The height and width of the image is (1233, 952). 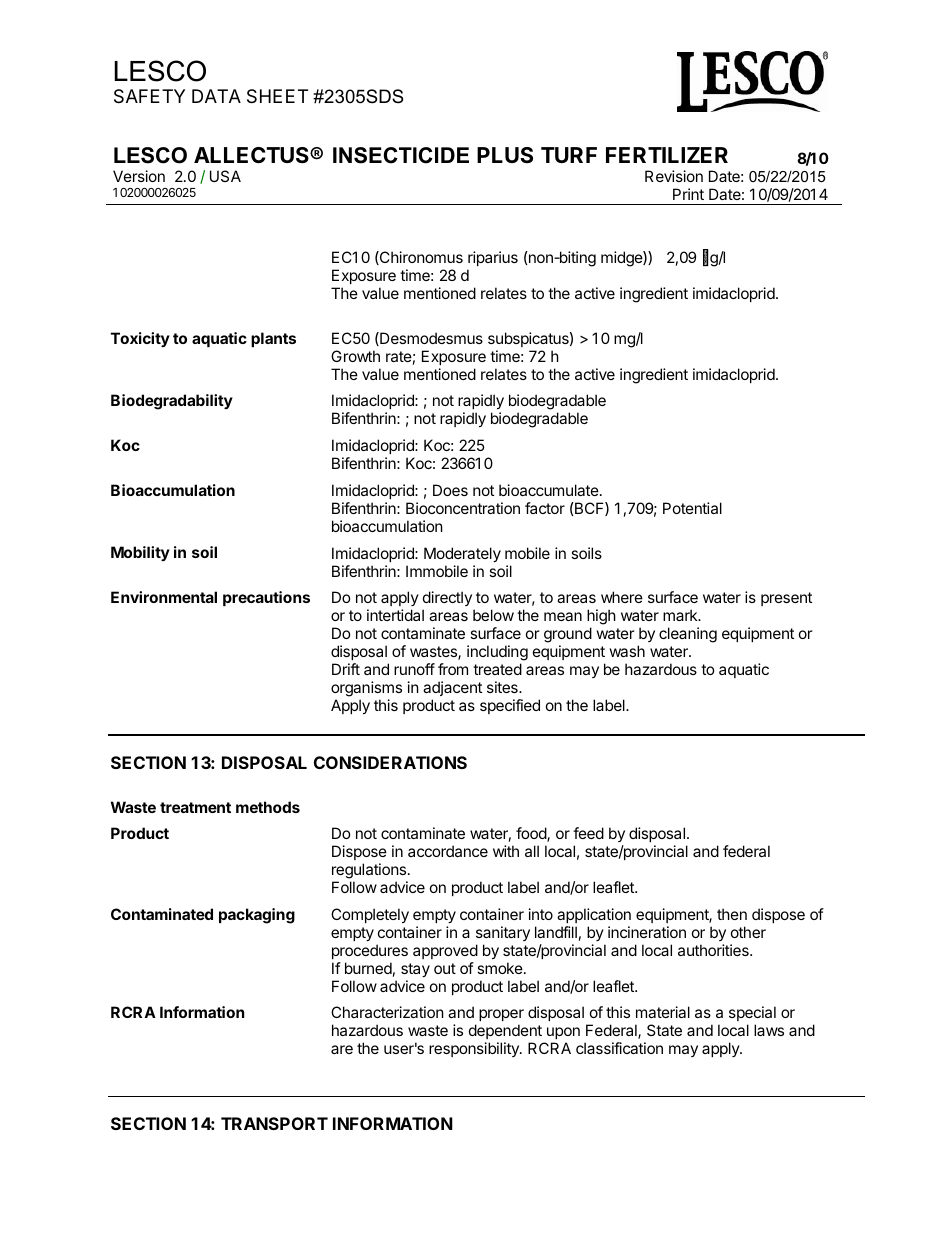 What do you see at coordinates (172, 402) in the image?
I see `Biodegradability` at bounding box center [172, 402].
